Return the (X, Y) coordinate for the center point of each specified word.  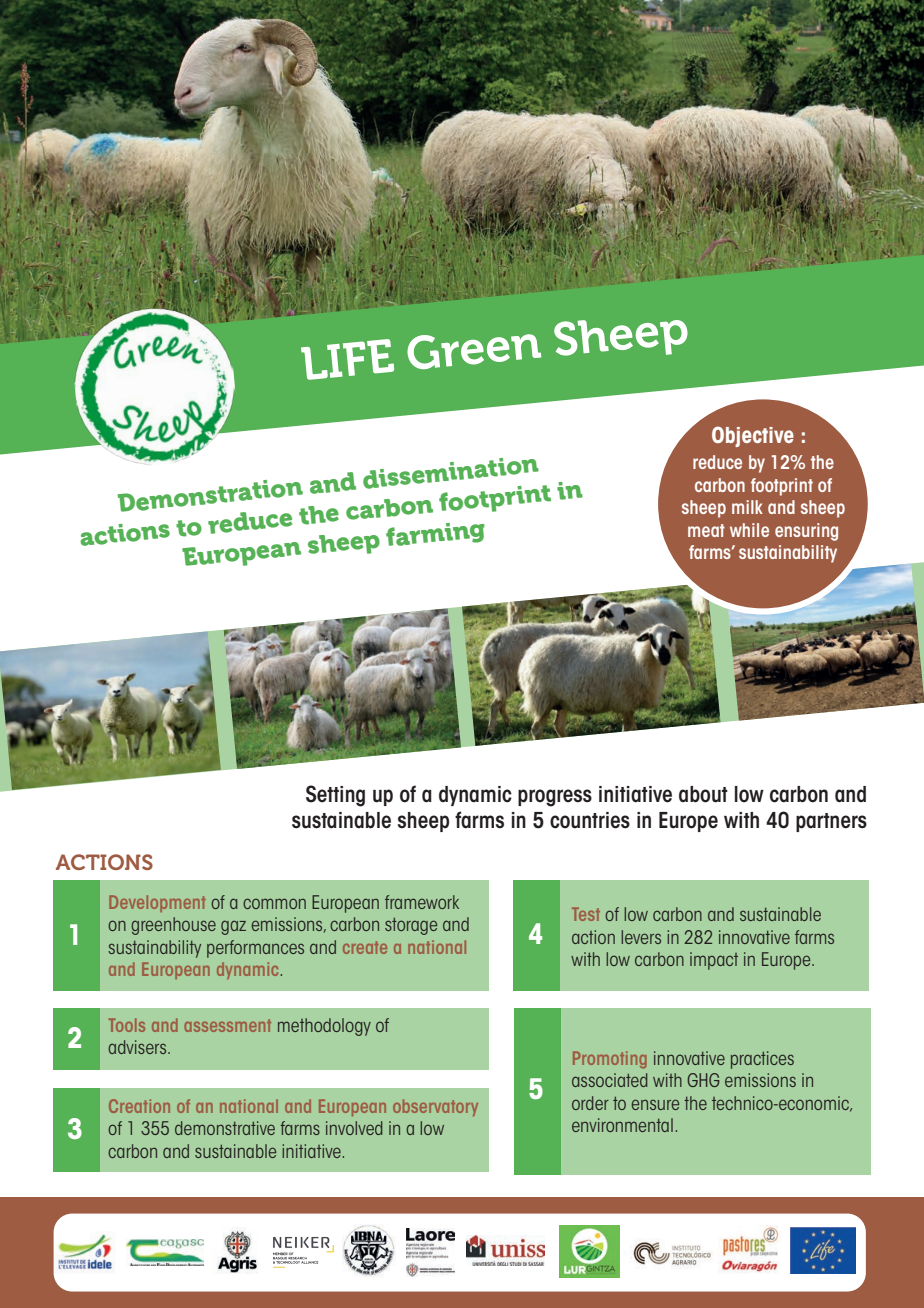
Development (157, 903)
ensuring (806, 532)
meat (706, 530)
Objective (753, 436)
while (749, 530)
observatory (435, 1107)
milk (747, 507)
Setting (335, 796)
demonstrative (225, 1128)
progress (555, 798)
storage (411, 926)
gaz (233, 927)
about (703, 794)
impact (714, 961)
